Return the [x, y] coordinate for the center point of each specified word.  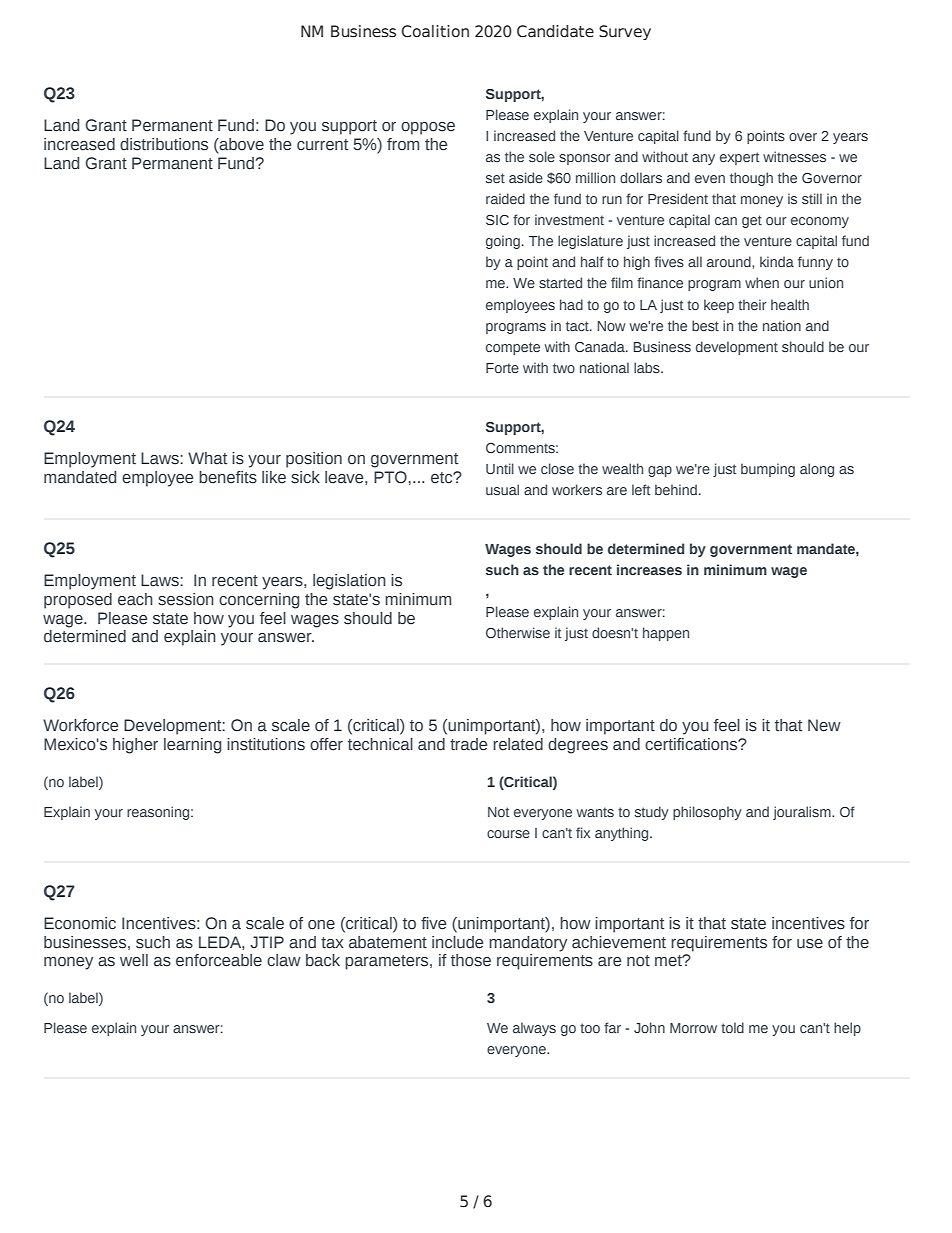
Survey [625, 32]
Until [500, 468]
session [186, 599]
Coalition [435, 31]
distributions [164, 144]
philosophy [707, 813]
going [503, 242]
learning [192, 746]
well [134, 960]
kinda [777, 261]
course [508, 834]
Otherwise [518, 632]
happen [666, 634]
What [207, 458]
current [322, 145]
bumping [768, 470]
